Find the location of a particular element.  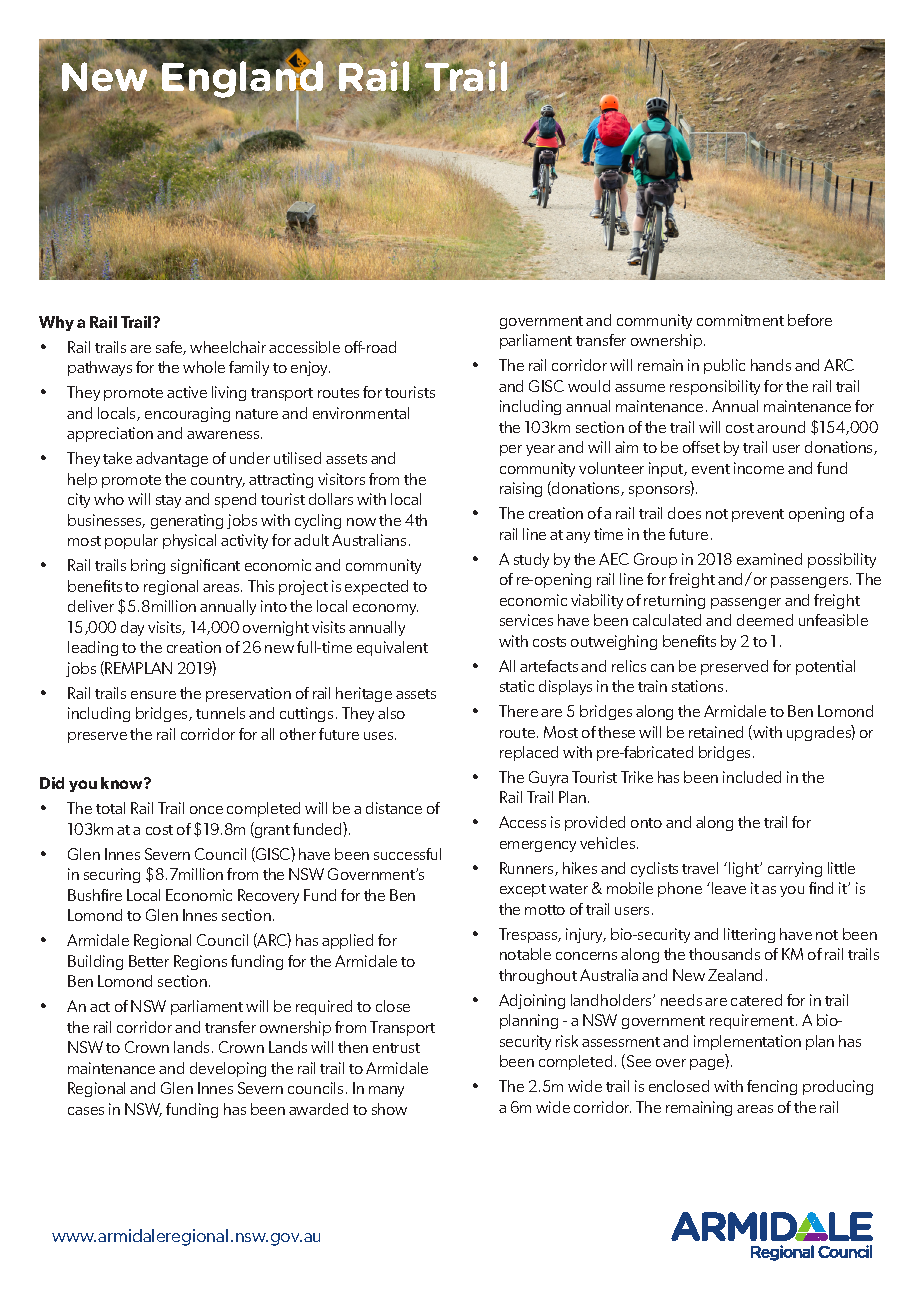

Bushfire is located at coordinates (95, 895).
